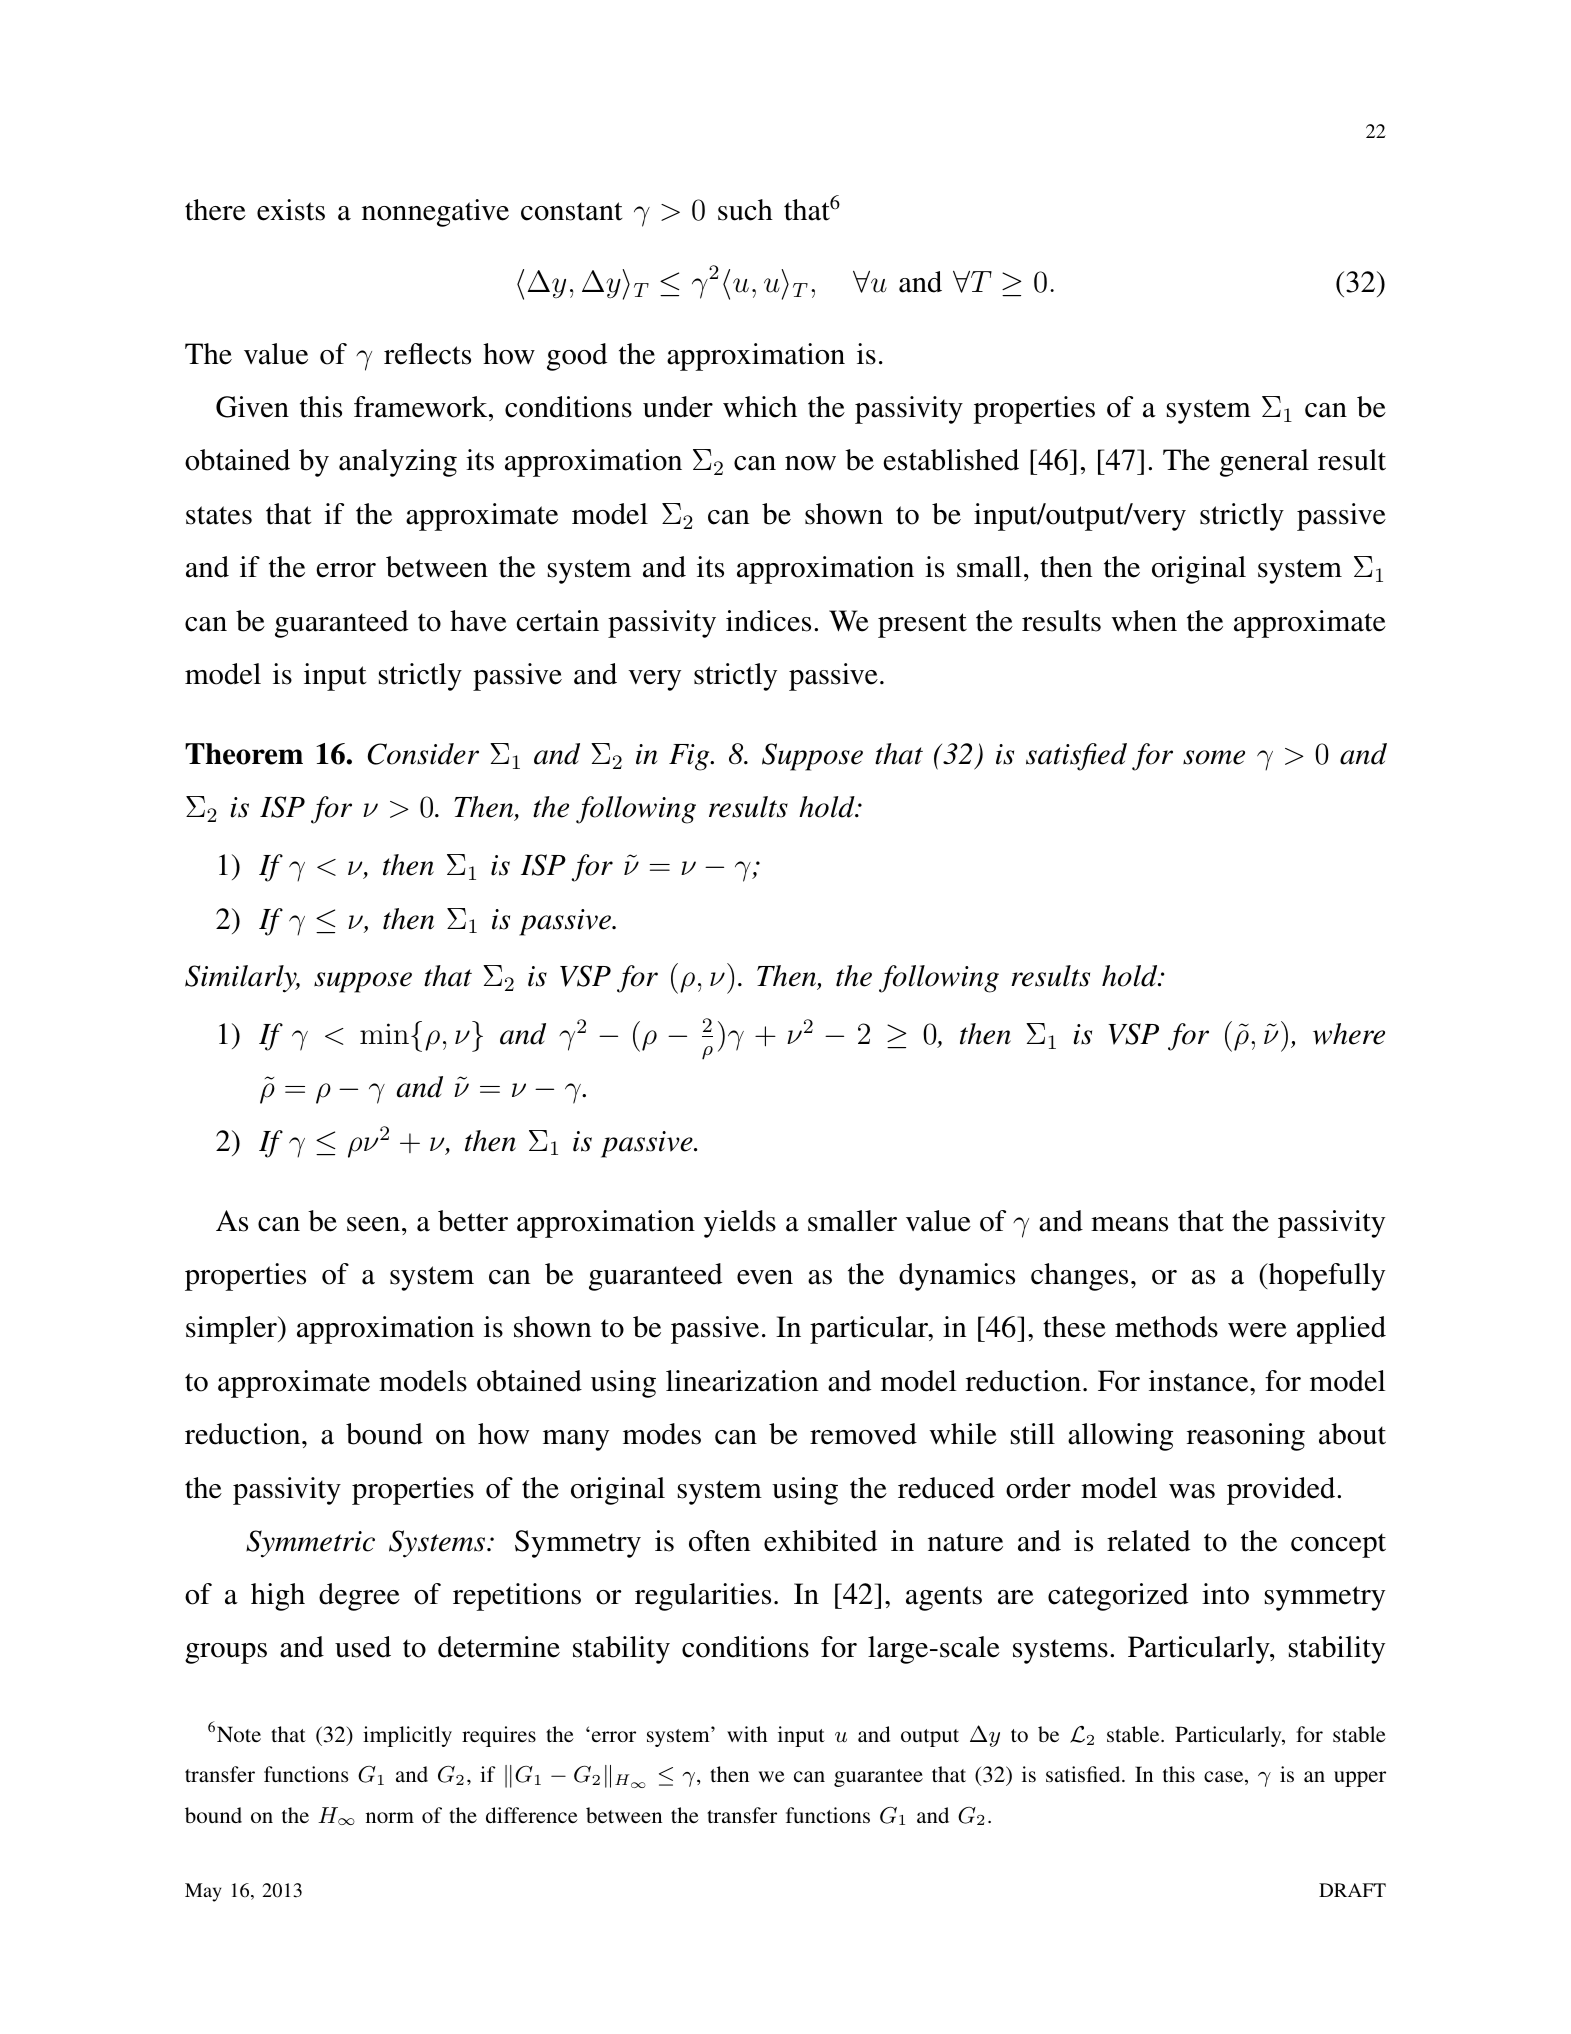 This image has width=1571, height=2034. Describe the element at coordinates (1144, 621) in the image. I see `when` at that location.
